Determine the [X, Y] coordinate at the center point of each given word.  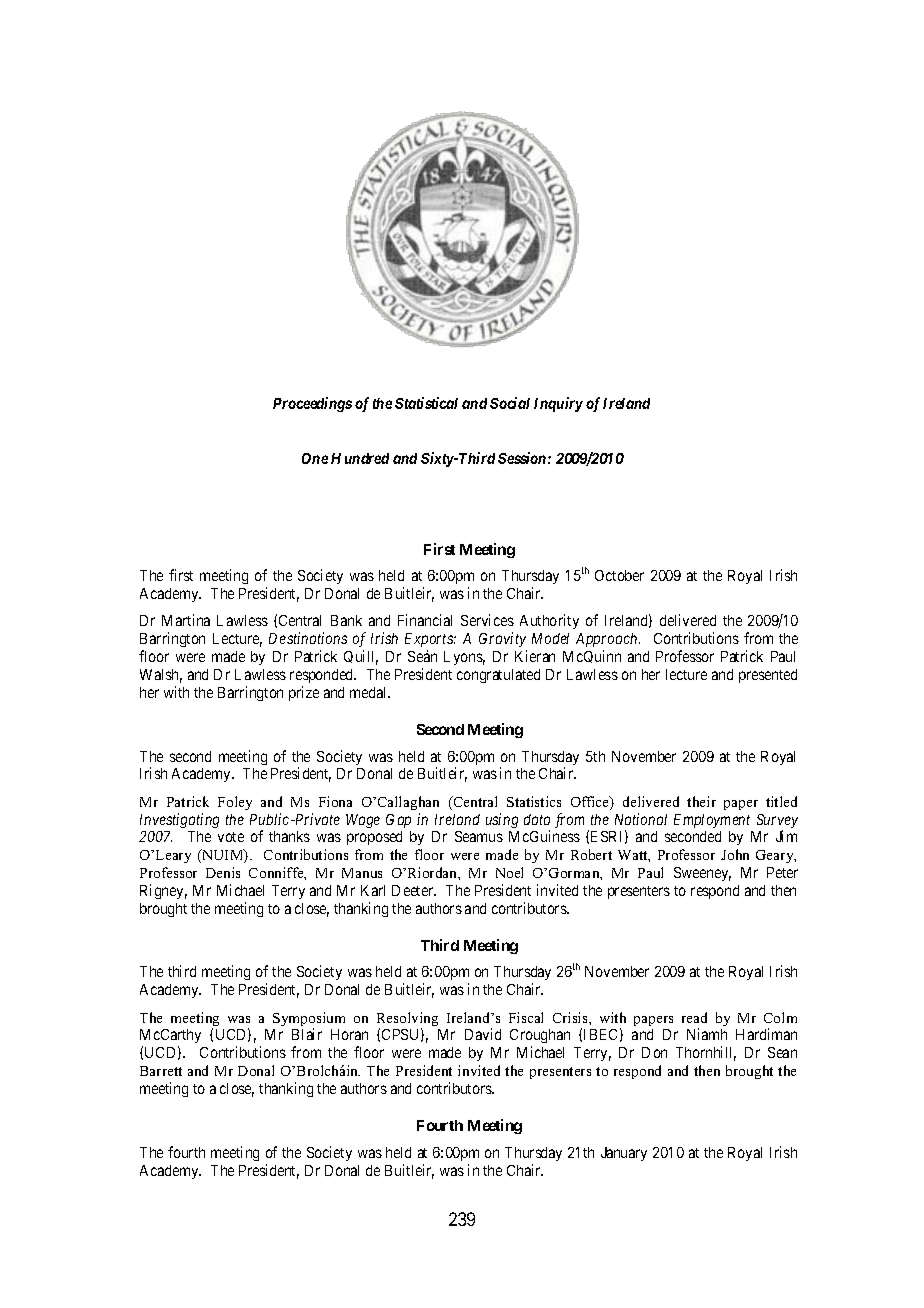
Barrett [161, 1071]
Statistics [534, 801]
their [701, 801]
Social [510, 403]
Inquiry [558, 404]
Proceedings [312, 404]
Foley [235, 803]
